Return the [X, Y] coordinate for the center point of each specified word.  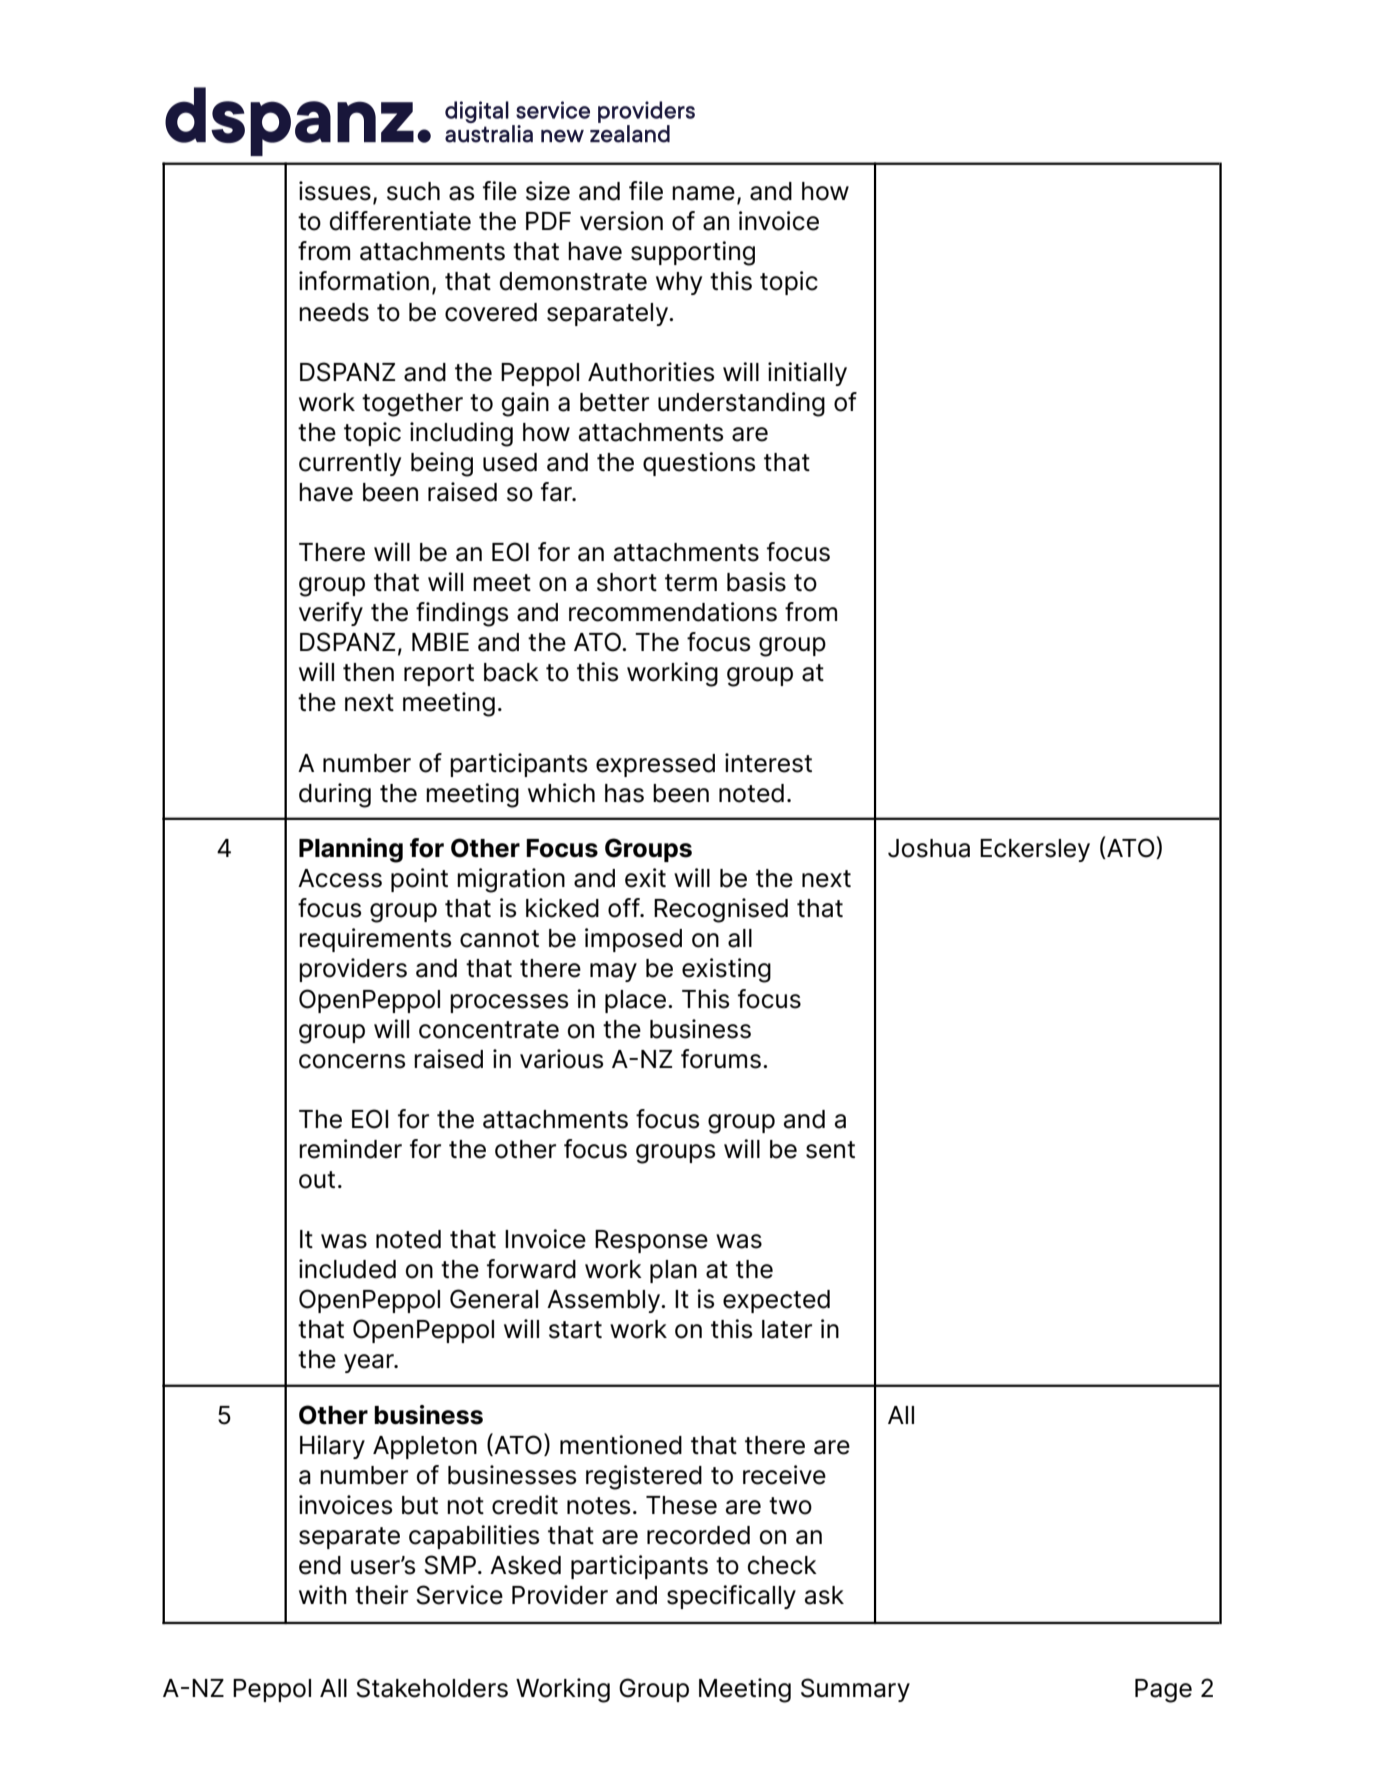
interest [768, 763]
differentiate [400, 221]
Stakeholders [432, 1688]
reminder [350, 1149]
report [439, 675]
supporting [693, 253]
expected [776, 1301]
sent [830, 1150]
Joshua [929, 848]
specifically [731, 1597]
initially [807, 374]
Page [1163, 1691]
